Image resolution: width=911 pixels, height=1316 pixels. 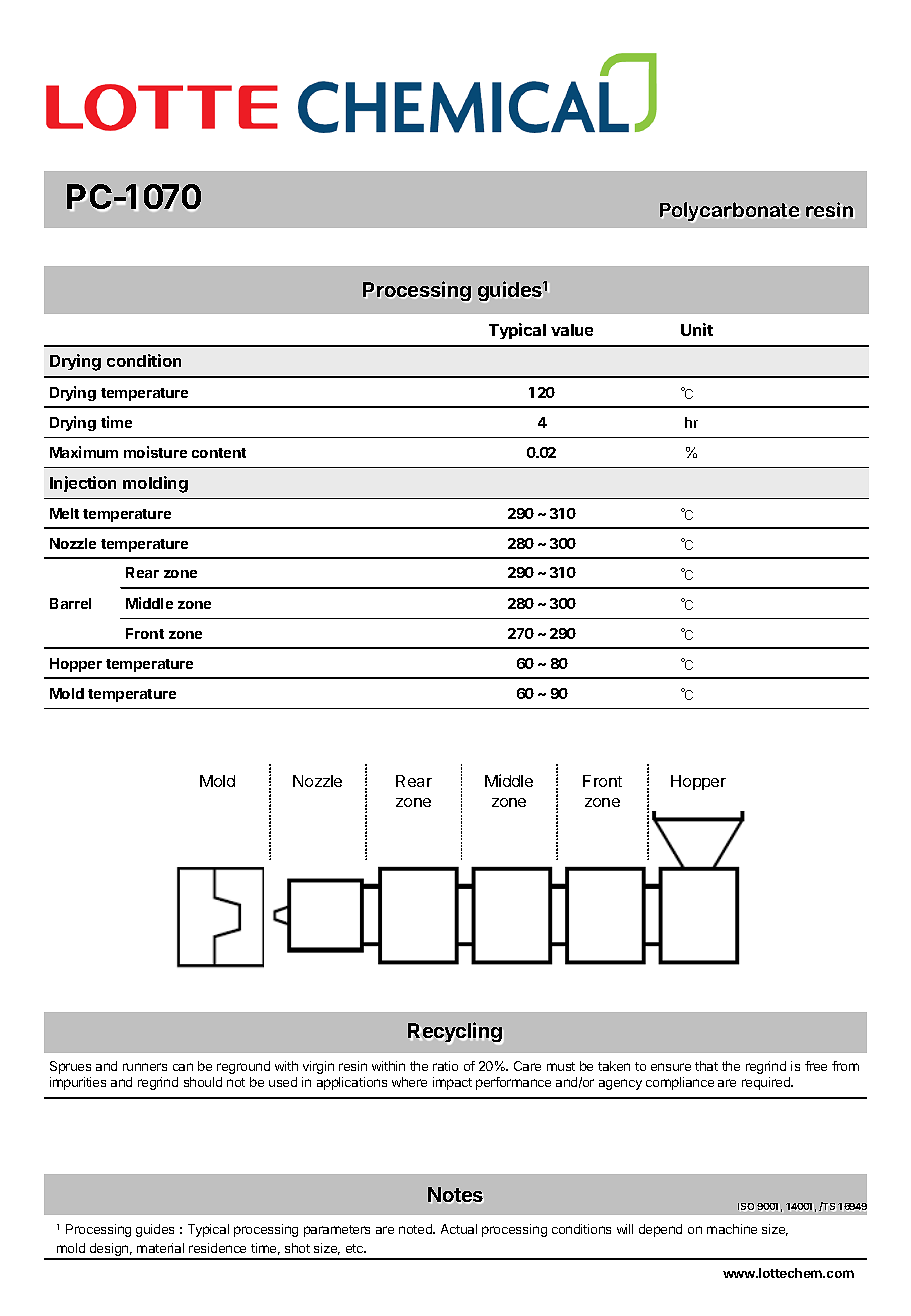 I want to click on material, so click(x=160, y=1248).
